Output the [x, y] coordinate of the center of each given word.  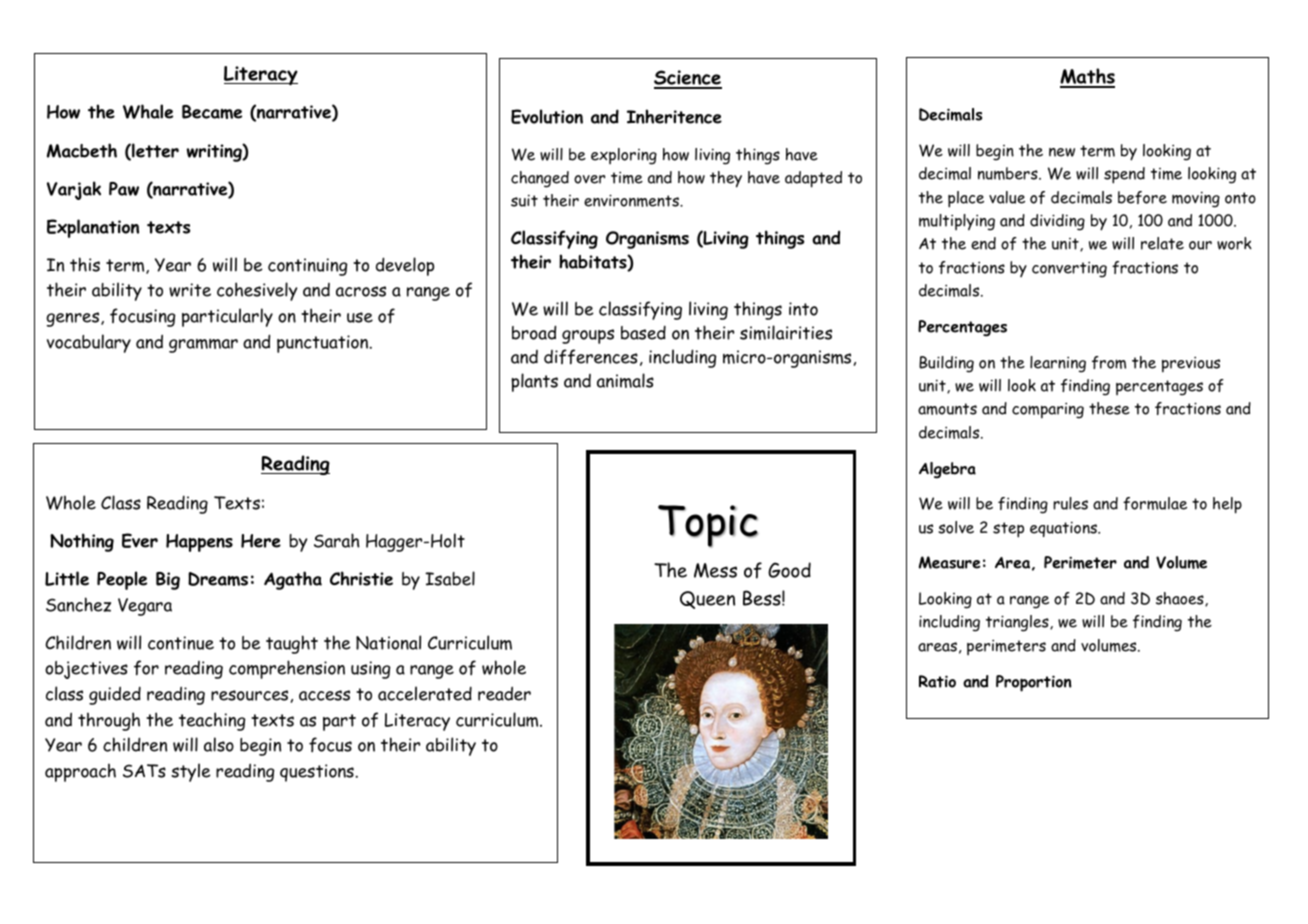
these [1109, 408]
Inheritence [674, 116]
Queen [707, 600]
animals [625, 380]
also [219, 744]
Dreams [218, 579]
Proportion [1034, 683]
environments [633, 200]
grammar [203, 346]
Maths [1087, 77]
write [190, 290]
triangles [1018, 623]
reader [504, 693]
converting [1069, 269]
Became [212, 112]
